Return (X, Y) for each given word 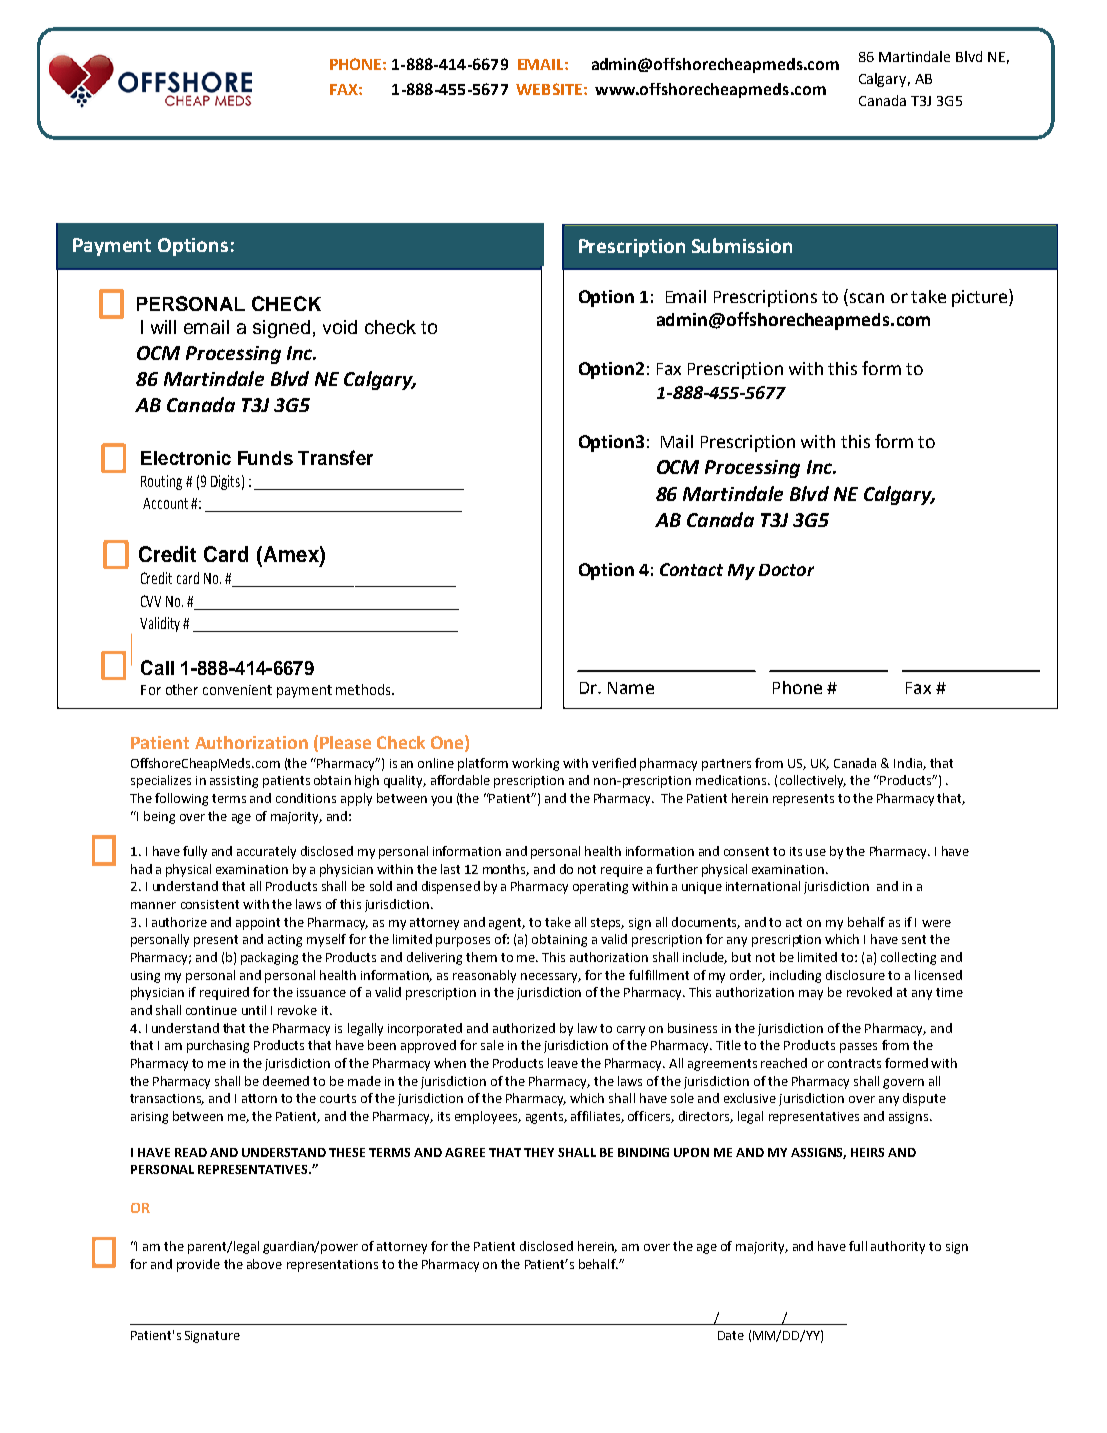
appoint (258, 924)
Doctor (786, 570)
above (264, 1264)
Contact (691, 569)
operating (600, 888)
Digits (225, 482)
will (163, 327)
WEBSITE (549, 89)
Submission (742, 245)
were (936, 923)
